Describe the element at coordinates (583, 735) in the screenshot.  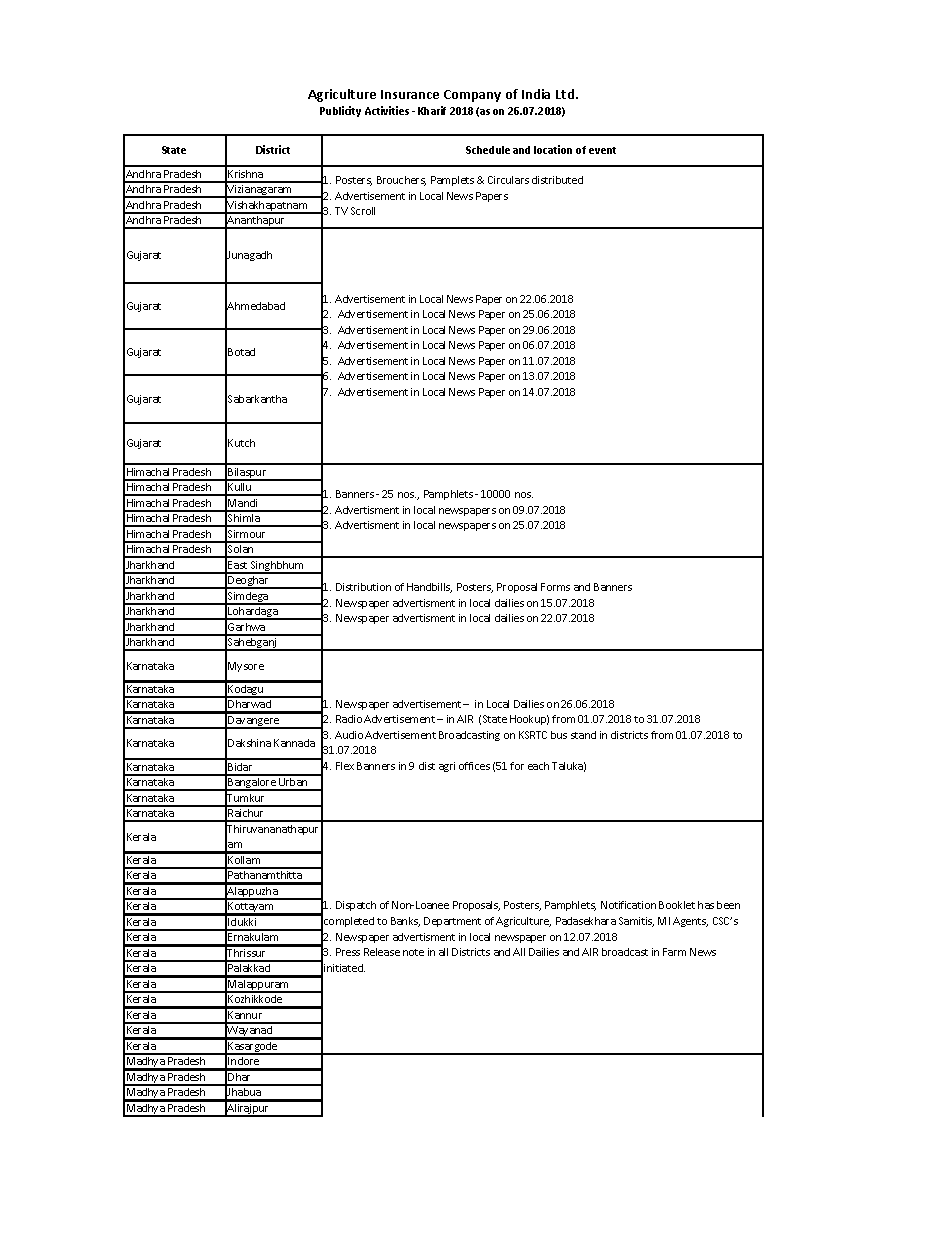
I see `stand` at that location.
